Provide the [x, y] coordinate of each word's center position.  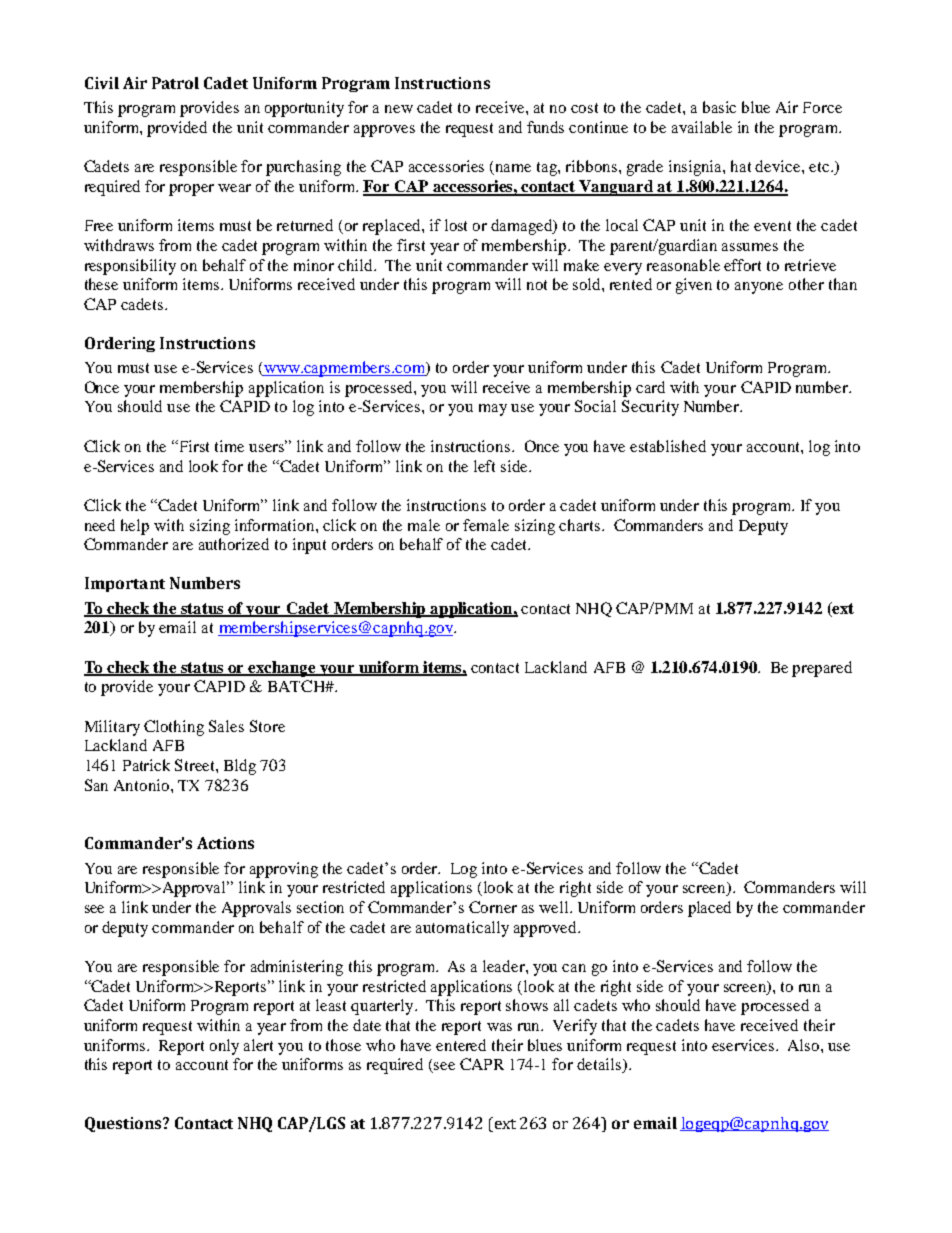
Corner [493, 907]
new [399, 109]
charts [581, 525]
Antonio [143, 785]
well [555, 907]
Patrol [175, 83]
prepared [822, 669]
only [224, 1047]
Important [125, 584]
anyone [759, 288]
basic [719, 107]
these [101, 284]
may [493, 410]
